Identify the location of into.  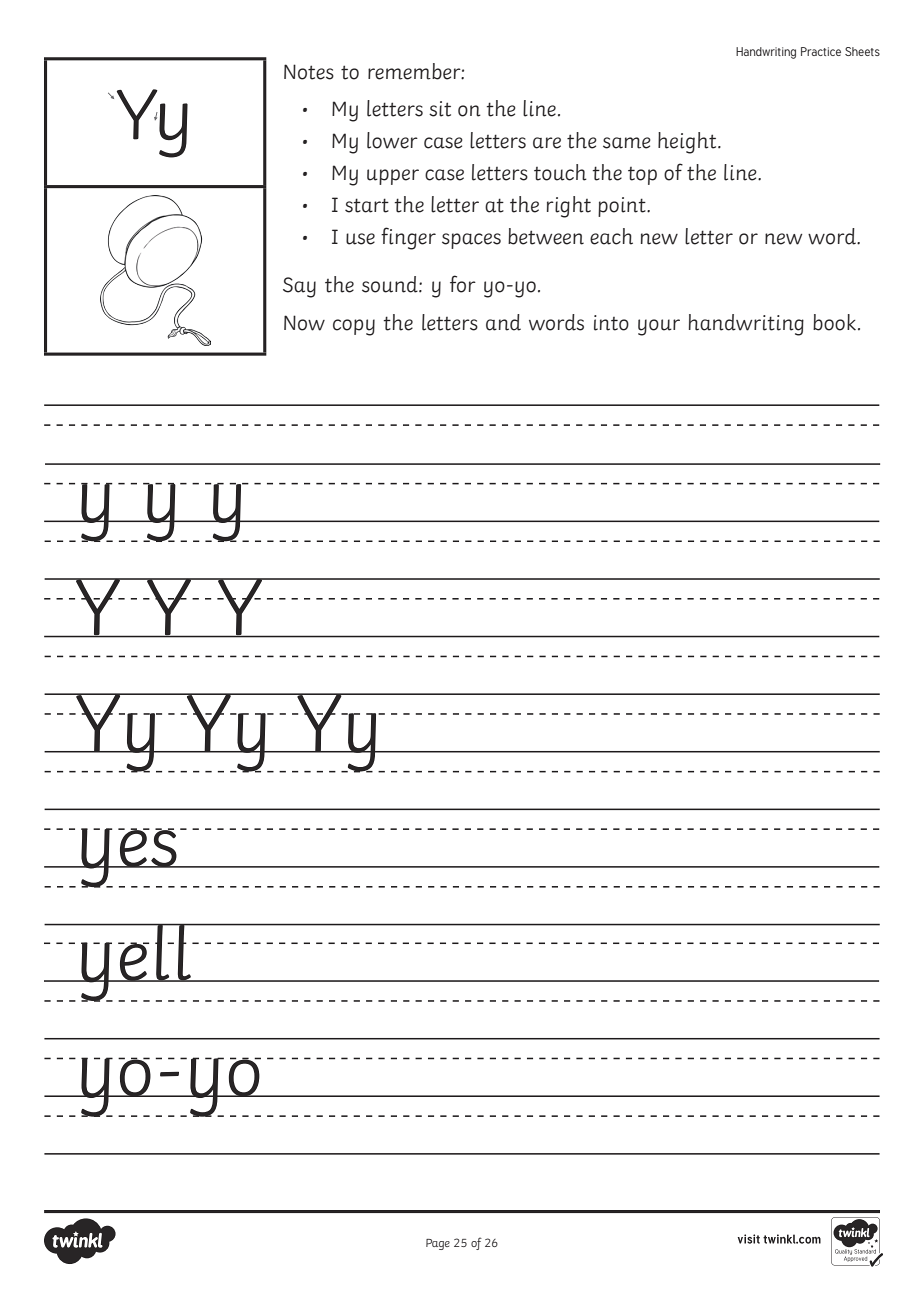
(611, 323).
